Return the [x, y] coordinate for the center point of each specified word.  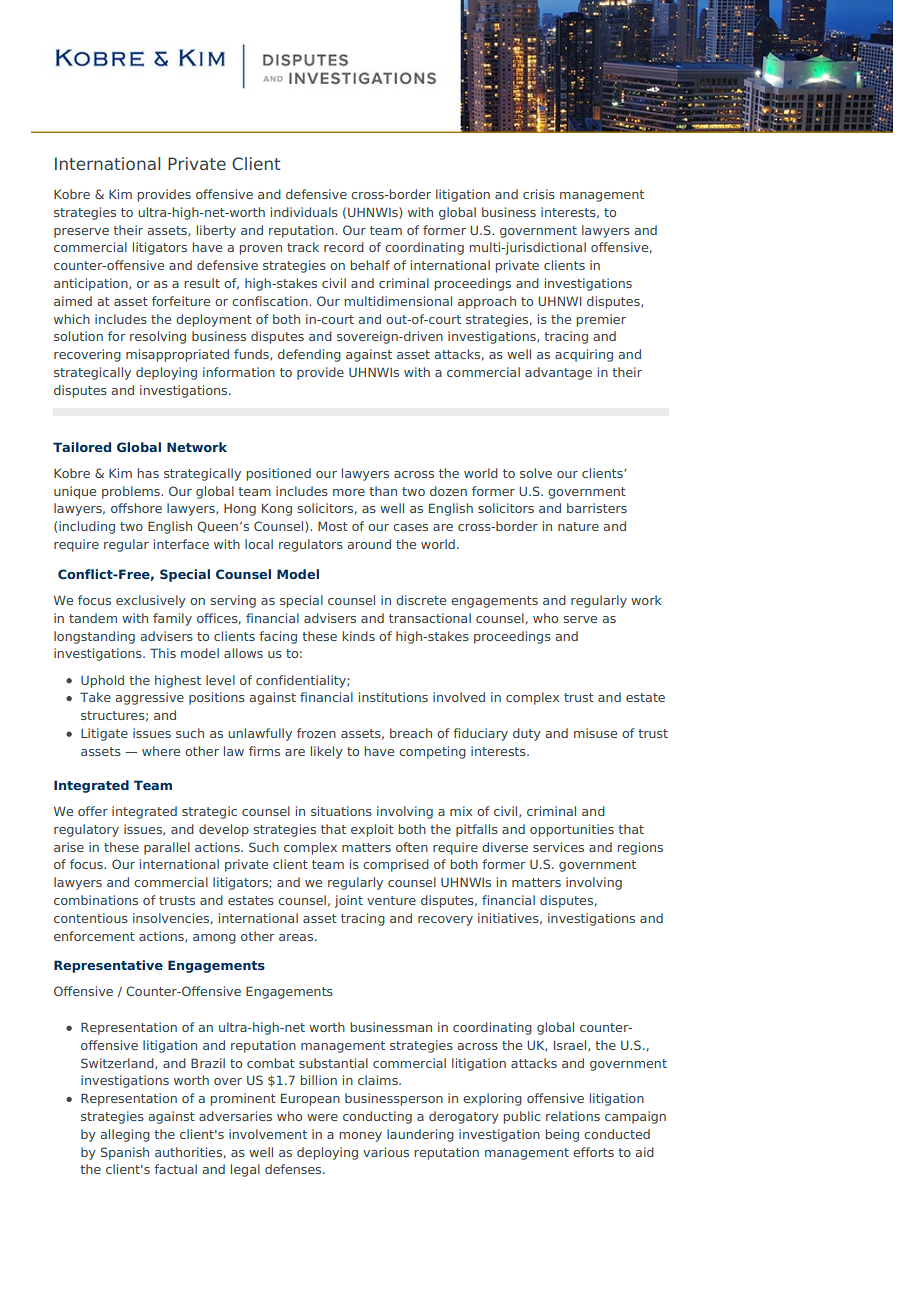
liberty [216, 231]
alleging [125, 1135]
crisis [539, 194]
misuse [595, 733]
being [562, 1135]
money [361, 1137]
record [344, 247]
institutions [393, 697]
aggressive [150, 698]
